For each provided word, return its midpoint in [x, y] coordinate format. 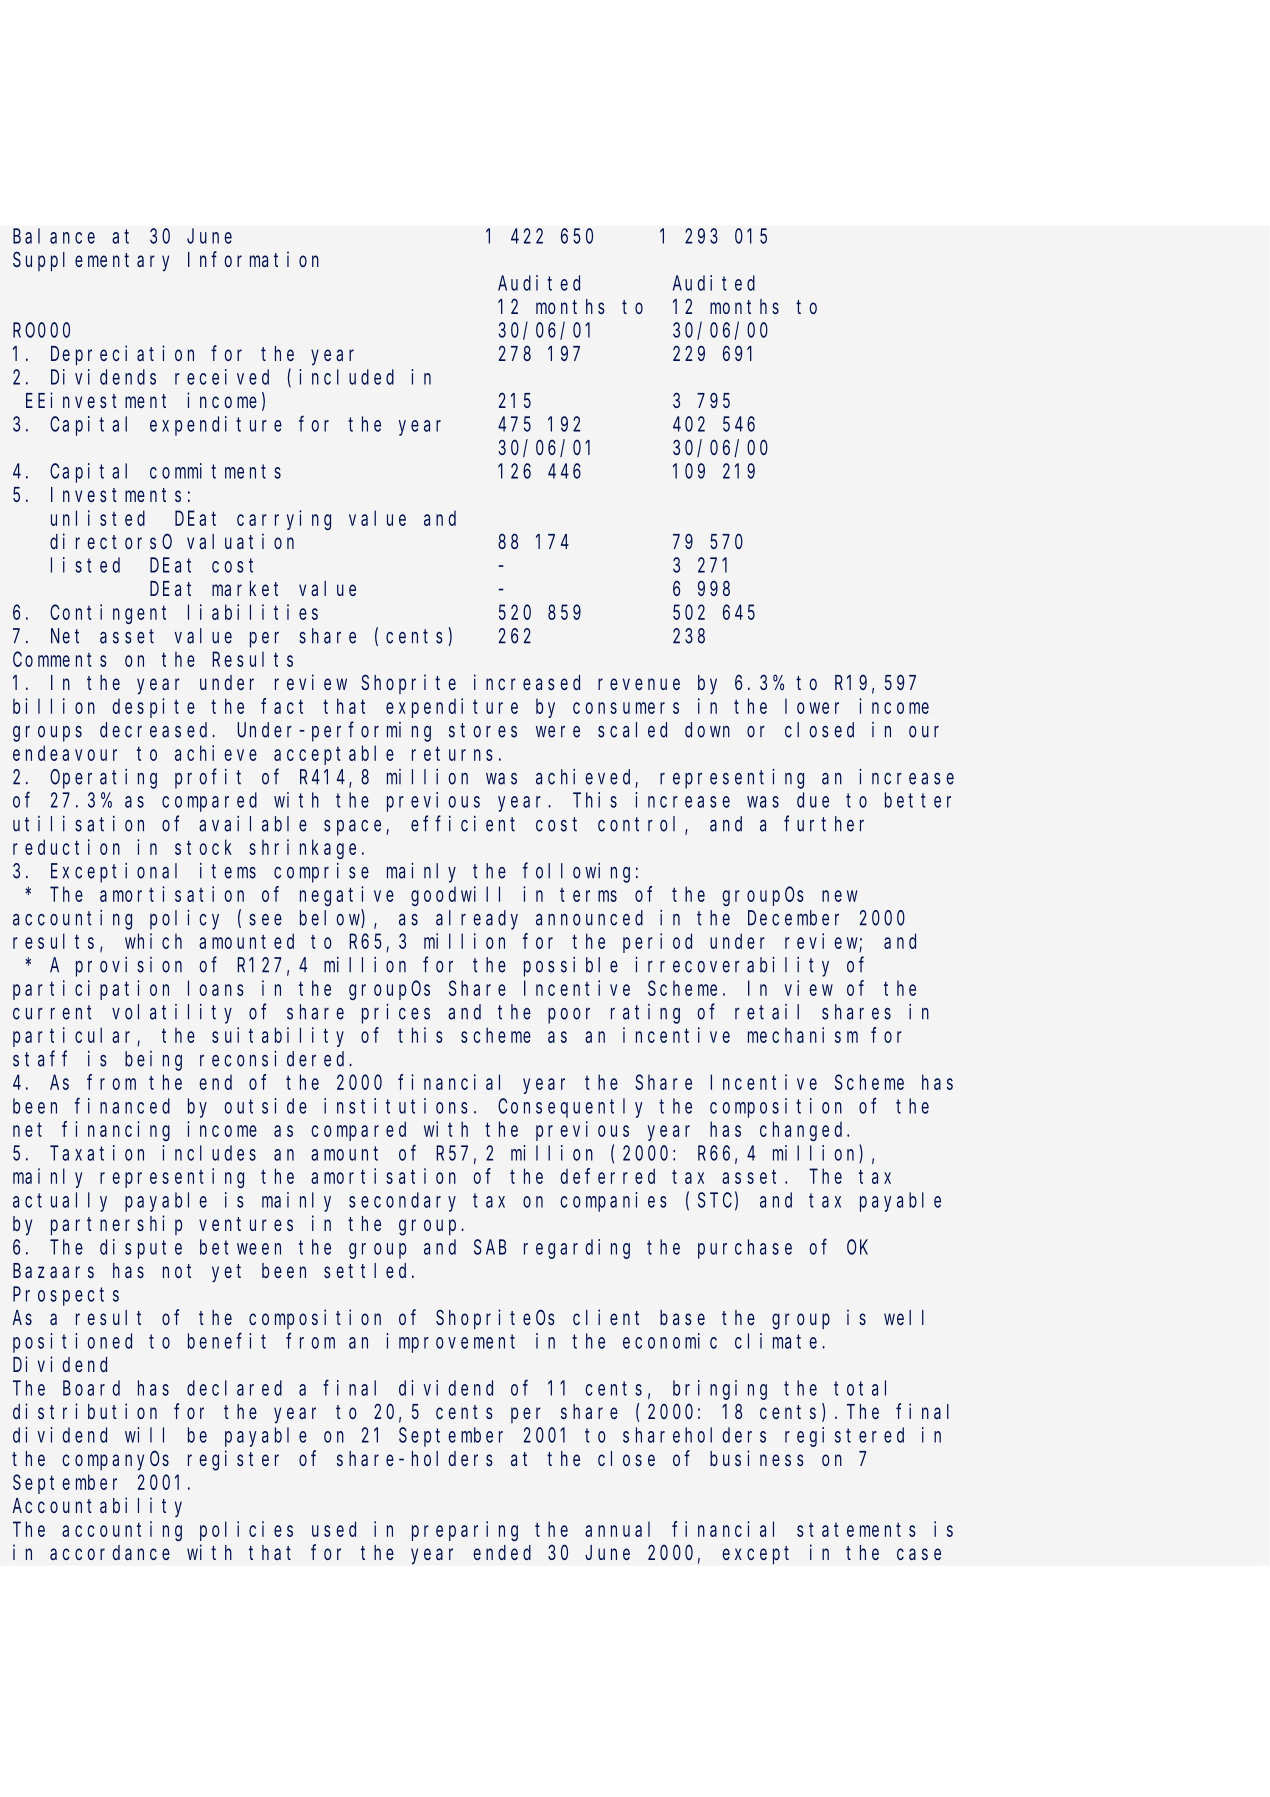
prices [396, 1014]
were [558, 731]
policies [246, 1531]
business [757, 1458]
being [153, 1061]
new [839, 896]
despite [153, 708]
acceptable [334, 755]
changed [804, 1131]
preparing [465, 1531]
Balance [54, 236]
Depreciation [122, 355]
